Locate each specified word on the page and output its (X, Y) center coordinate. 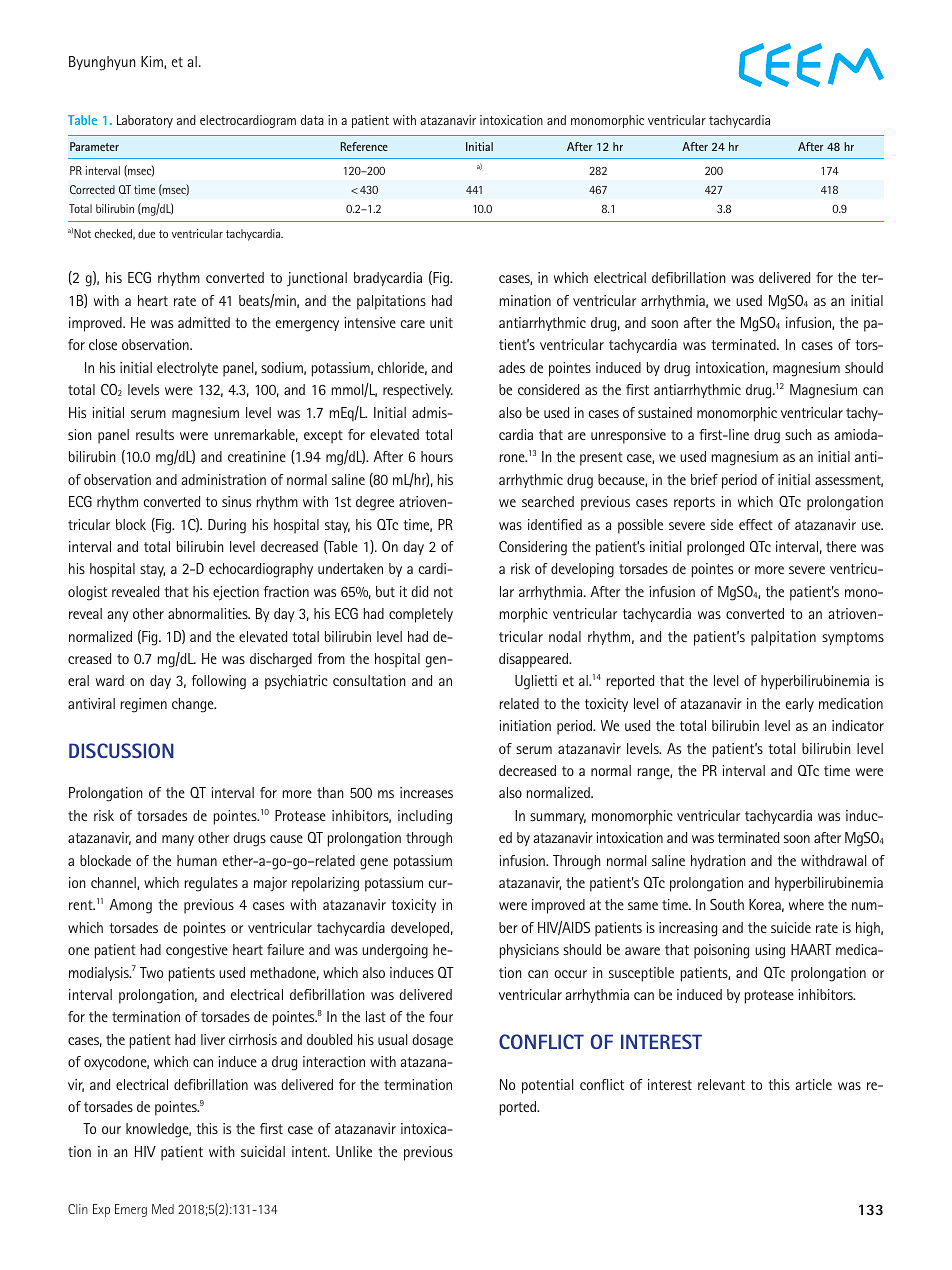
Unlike (354, 1151)
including (425, 817)
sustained (665, 412)
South (727, 904)
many (178, 840)
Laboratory (145, 121)
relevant (721, 1084)
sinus (236, 501)
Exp (101, 1210)
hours (437, 456)
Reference (364, 146)
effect (756, 524)
